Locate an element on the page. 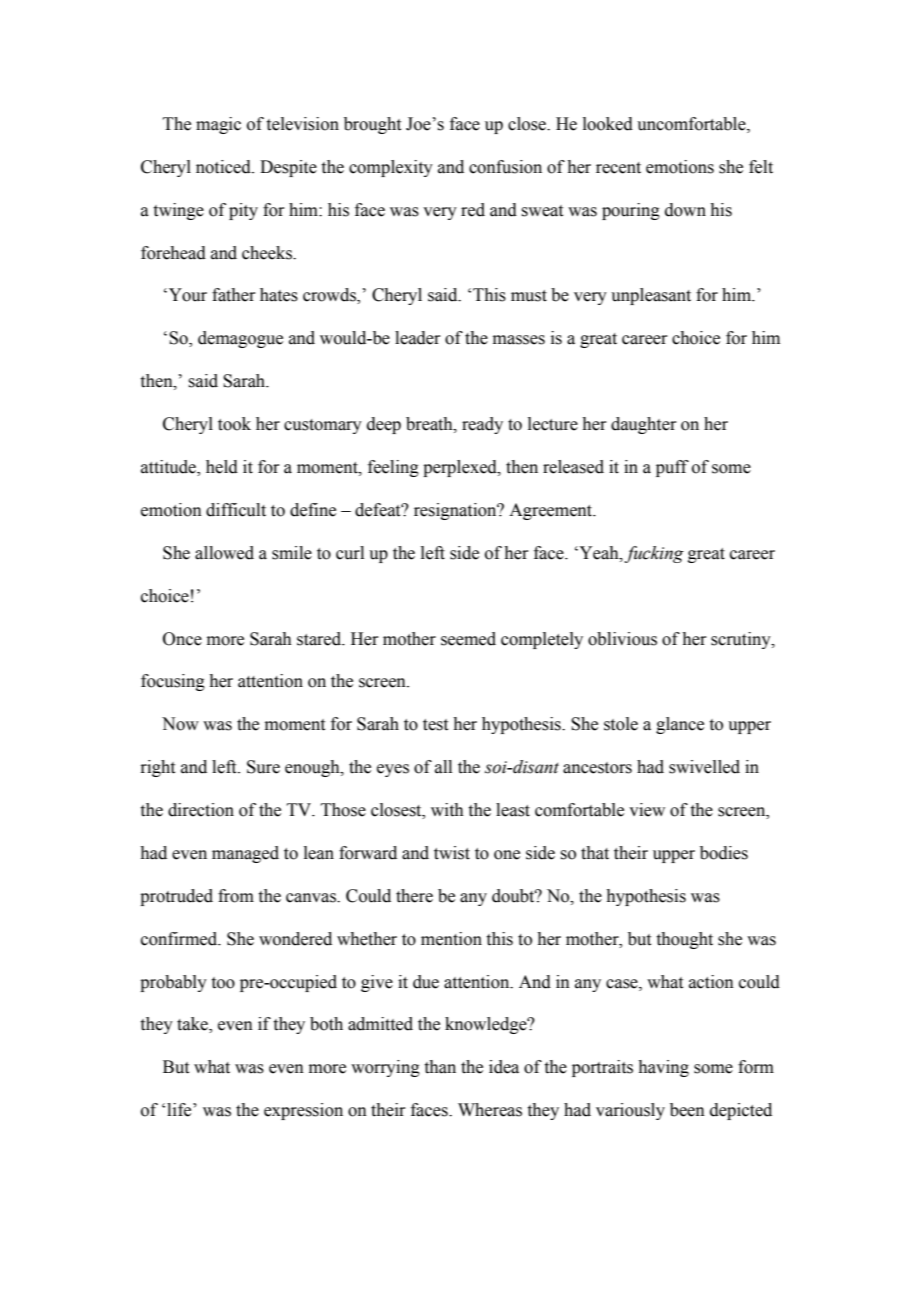 The image size is (924, 1308). confusion is located at coordinates (505, 167).
